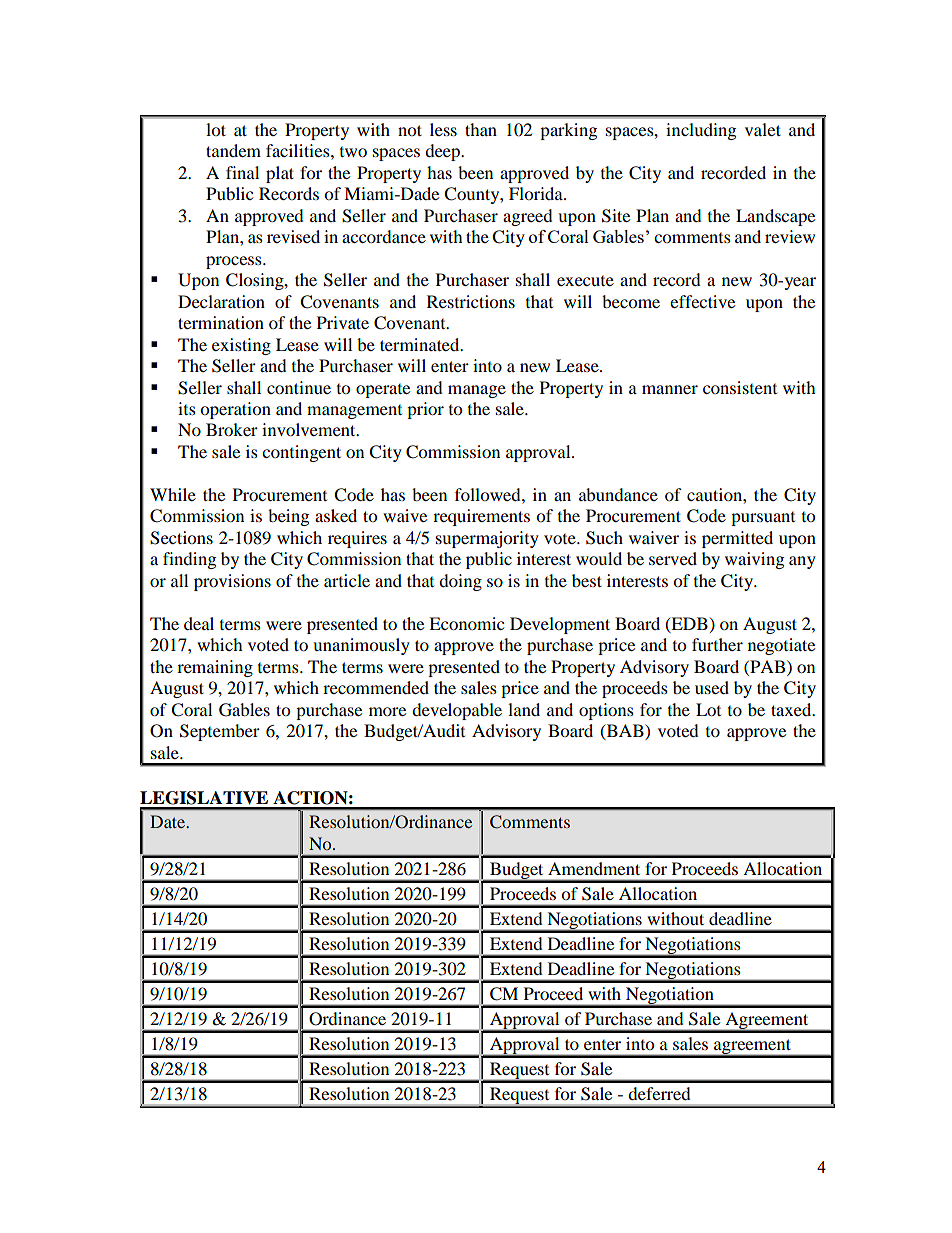 The width and height of the screenshot is (952, 1233). What do you see at coordinates (457, 711) in the screenshot?
I see `developable` at bounding box center [457, 711].
